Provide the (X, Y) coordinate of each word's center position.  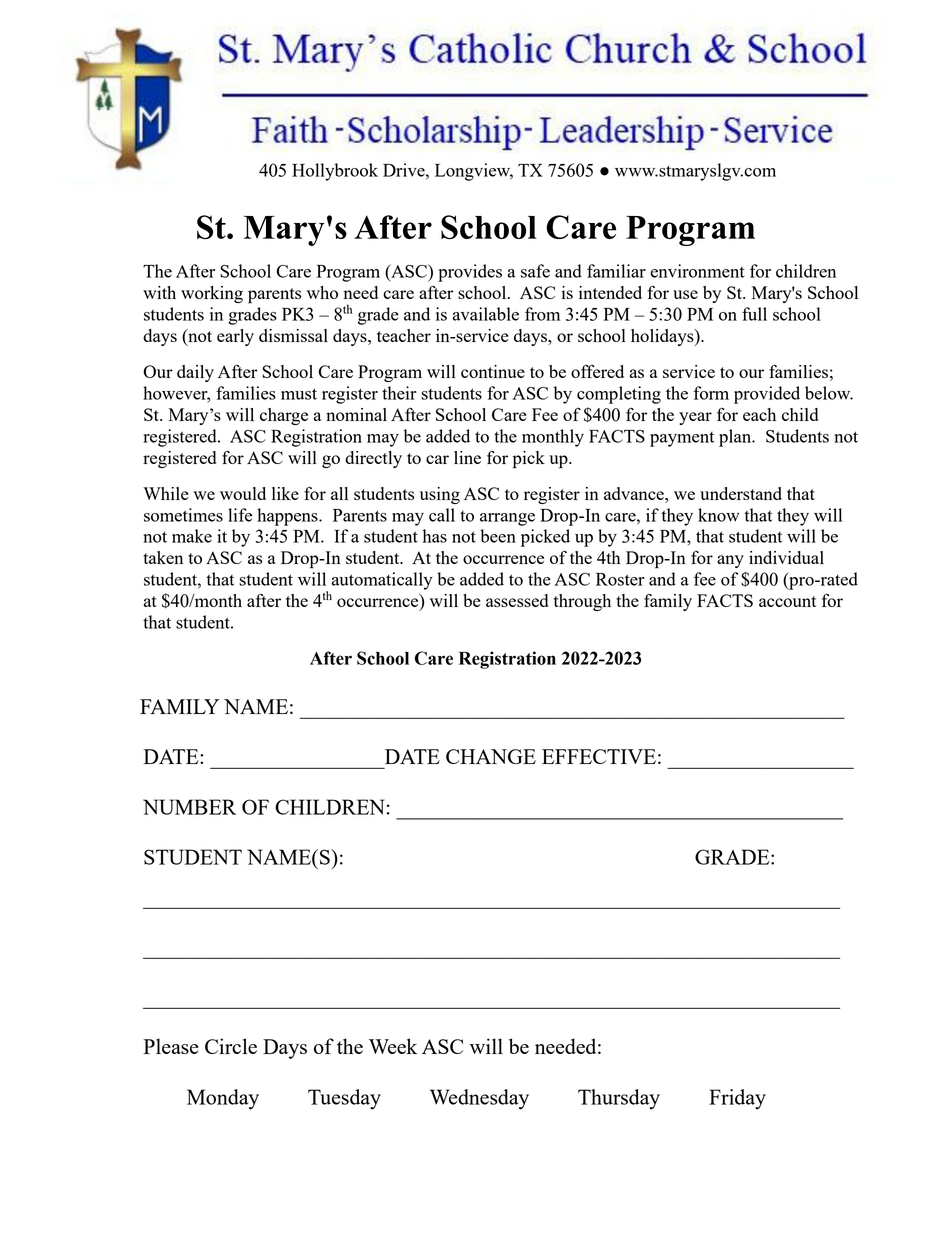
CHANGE (491, 756)
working (212, 294)
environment (697, 271)
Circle (231, 1046)
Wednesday (479, 1099)
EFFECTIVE (599, 756)
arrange (507, 519)
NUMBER (189, 807)
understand (741, 493)
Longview (474, 172)
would (243, 493)
